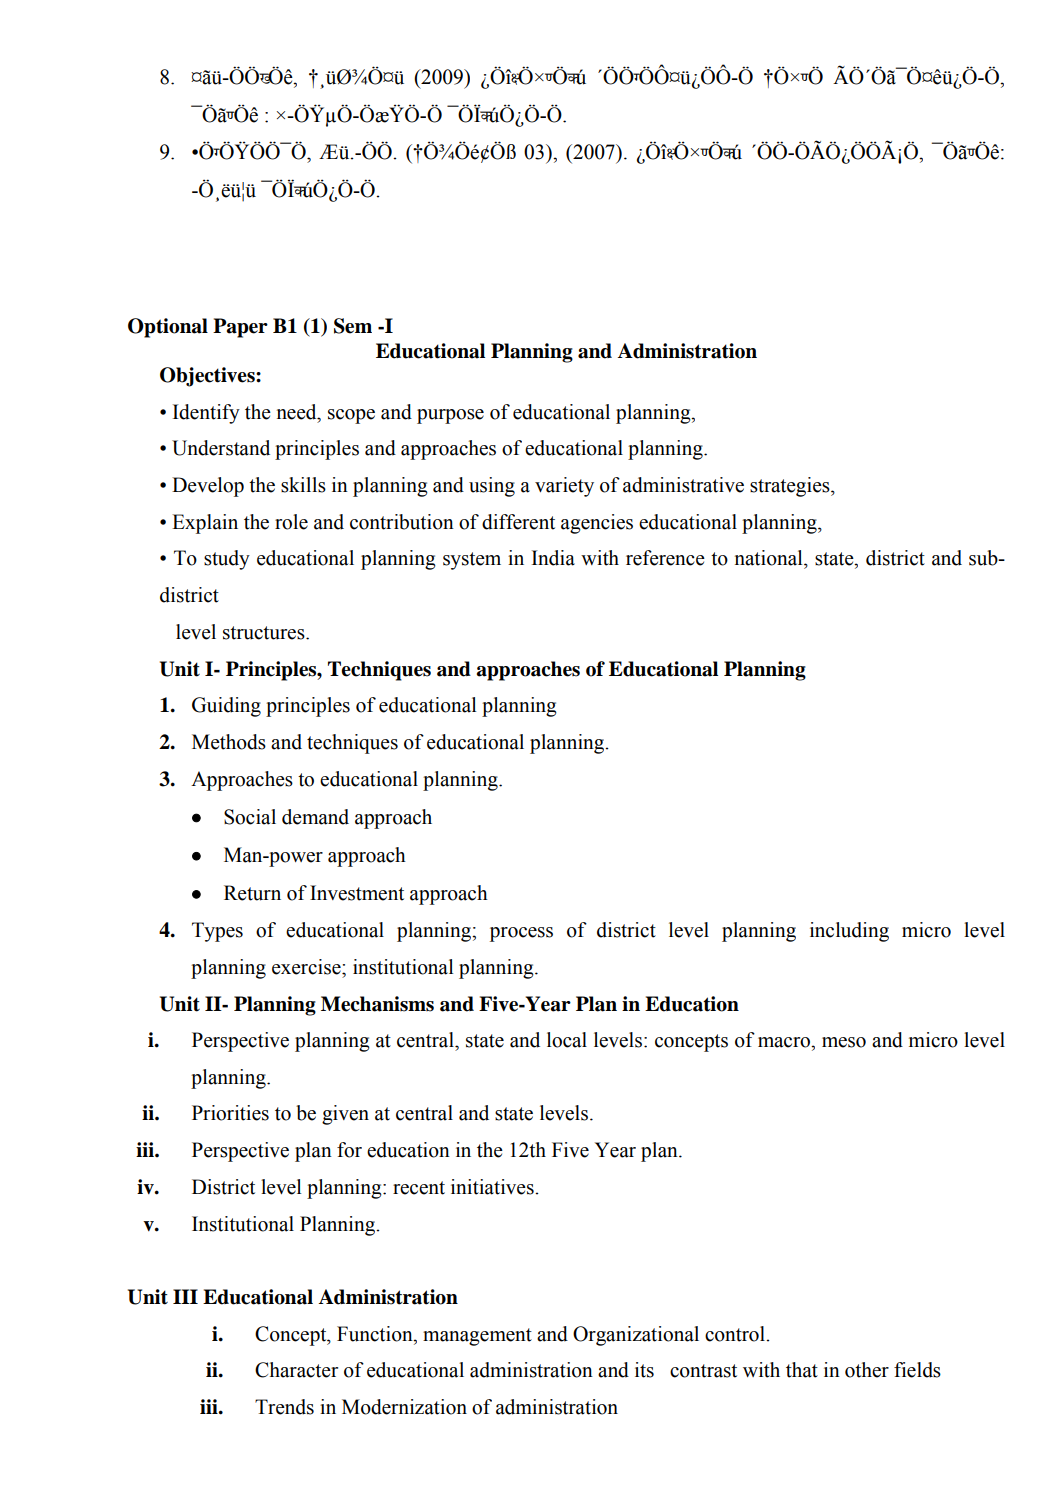 The image size is (1055, 1493). What do you see at coordinates (450, 416) in the image?
I see `purpose` at bounding box center [450, 416].
